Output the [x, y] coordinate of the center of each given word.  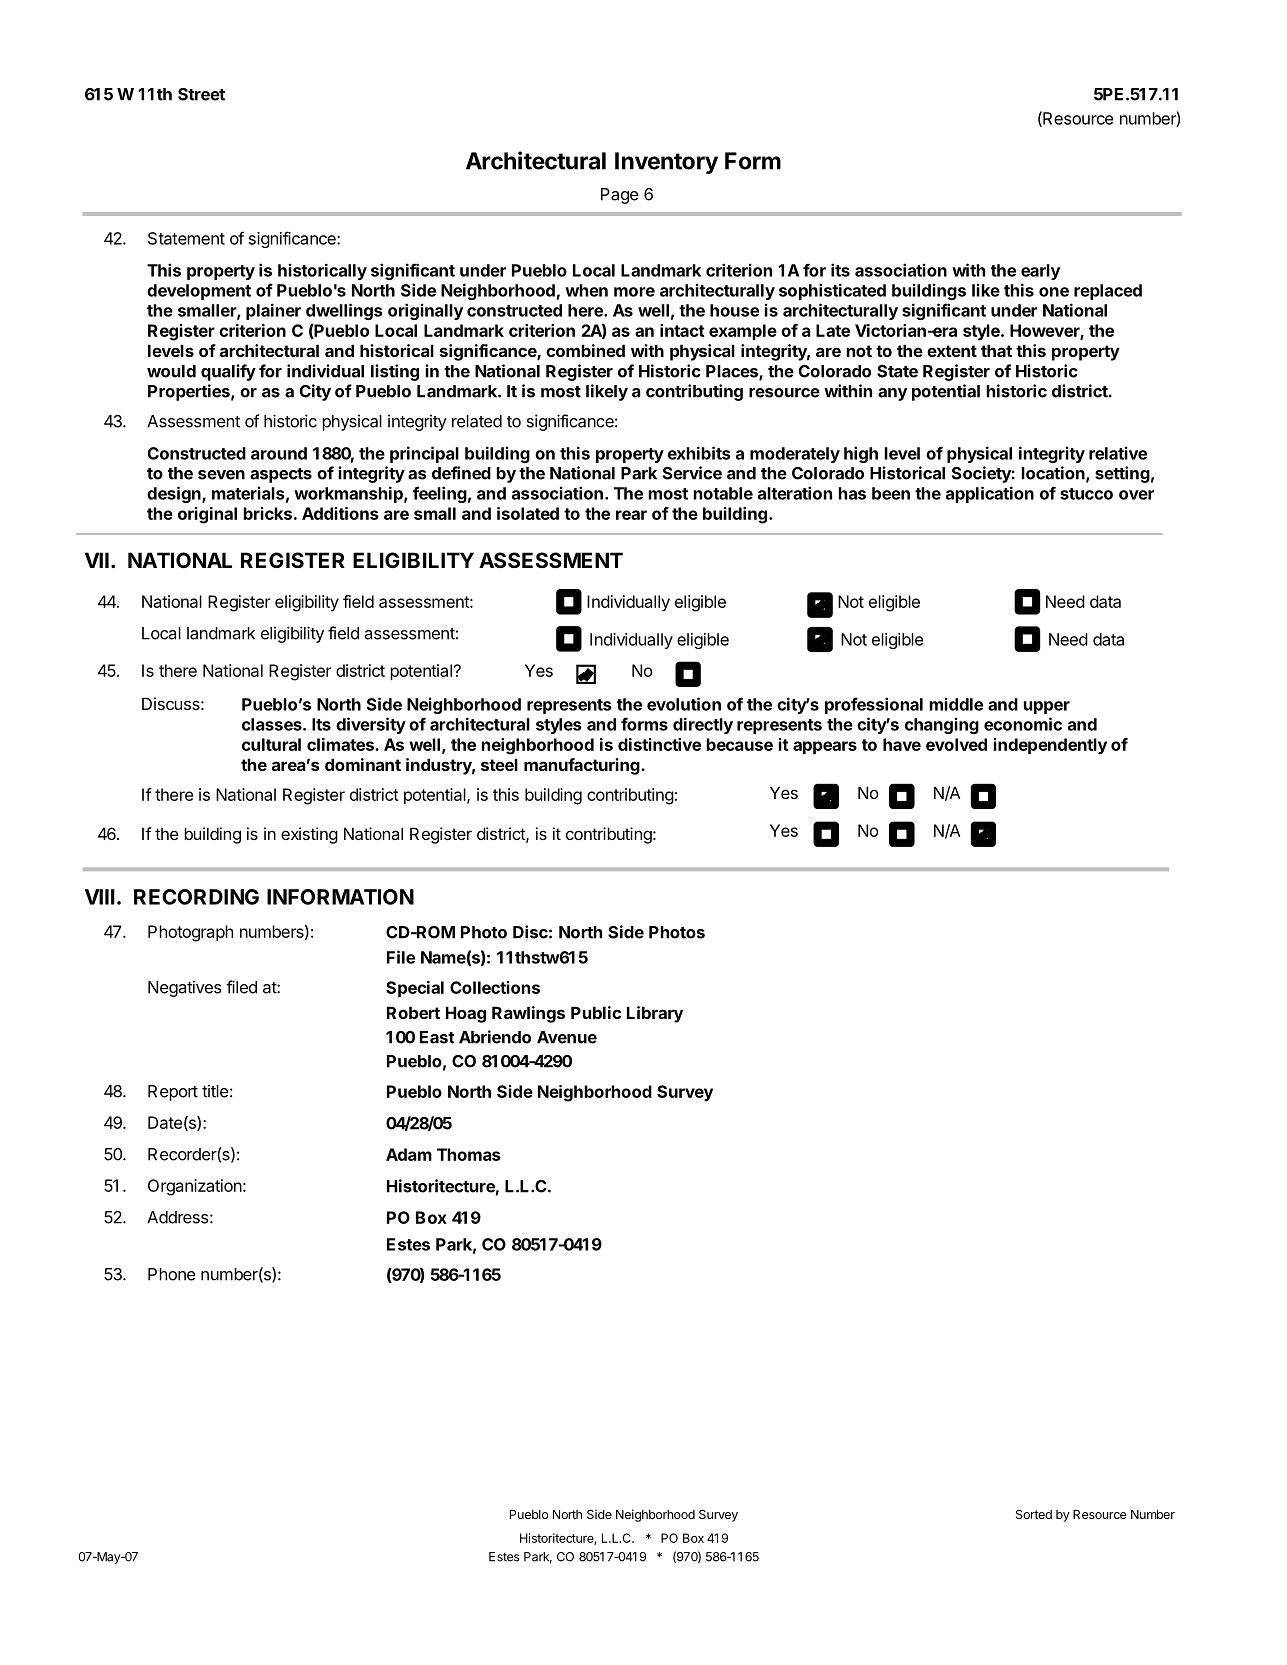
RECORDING [196, 897]
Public [596, 1012]
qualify [228, 372]
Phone [172, 1274]
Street [201, 94]
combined [585, 350]
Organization [195, 1187]
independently [1050, 746]
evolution [684, 704]
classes [273, 724]
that [996, 350]
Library [655, 1014]
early [1040, 272]
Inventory [666, 163]
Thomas [469, 1154]
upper [1046, 707]
